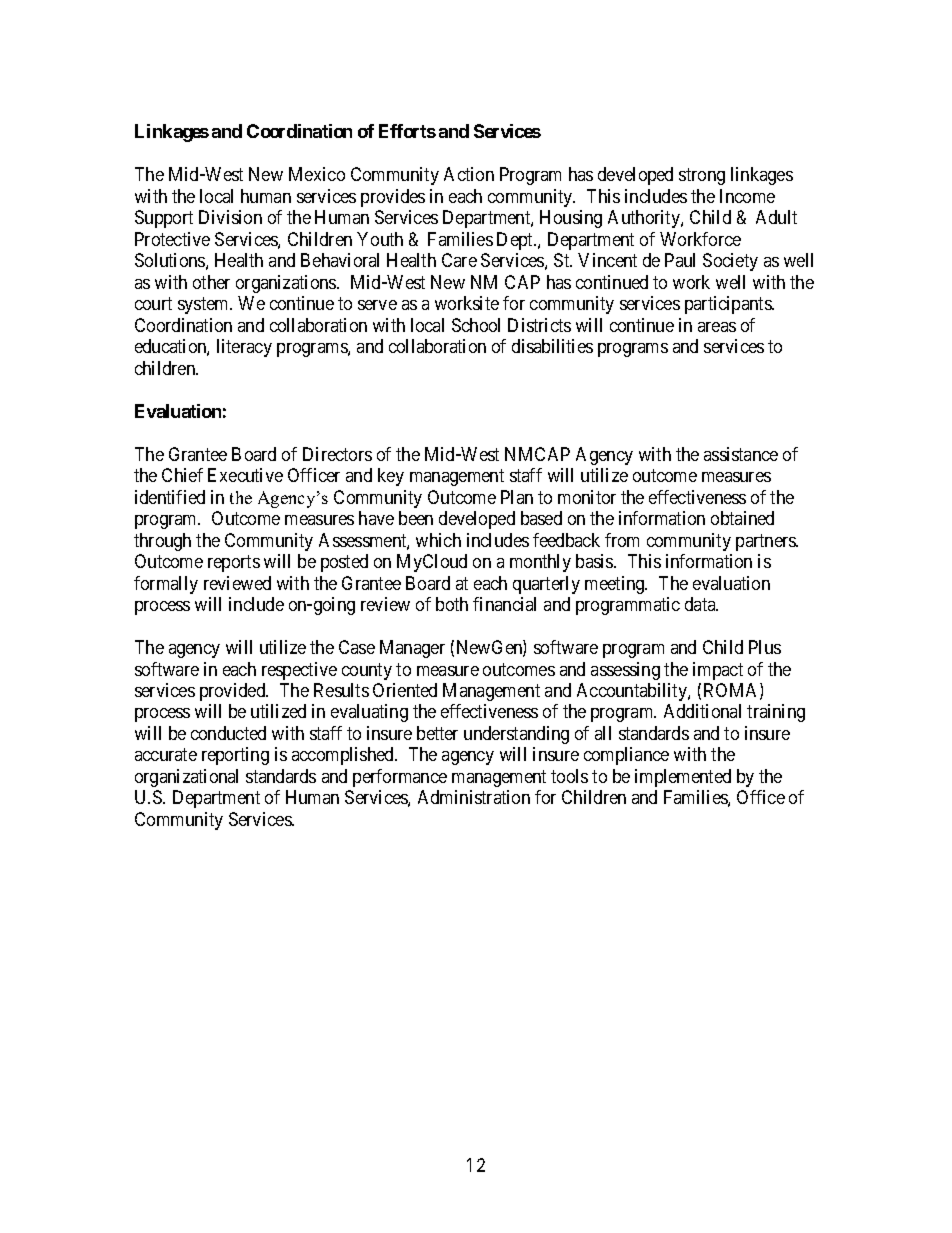 This page has width=952, height=1233. Describe the element at coordinates (702, 177) in the page. I see `strong` at that location.
